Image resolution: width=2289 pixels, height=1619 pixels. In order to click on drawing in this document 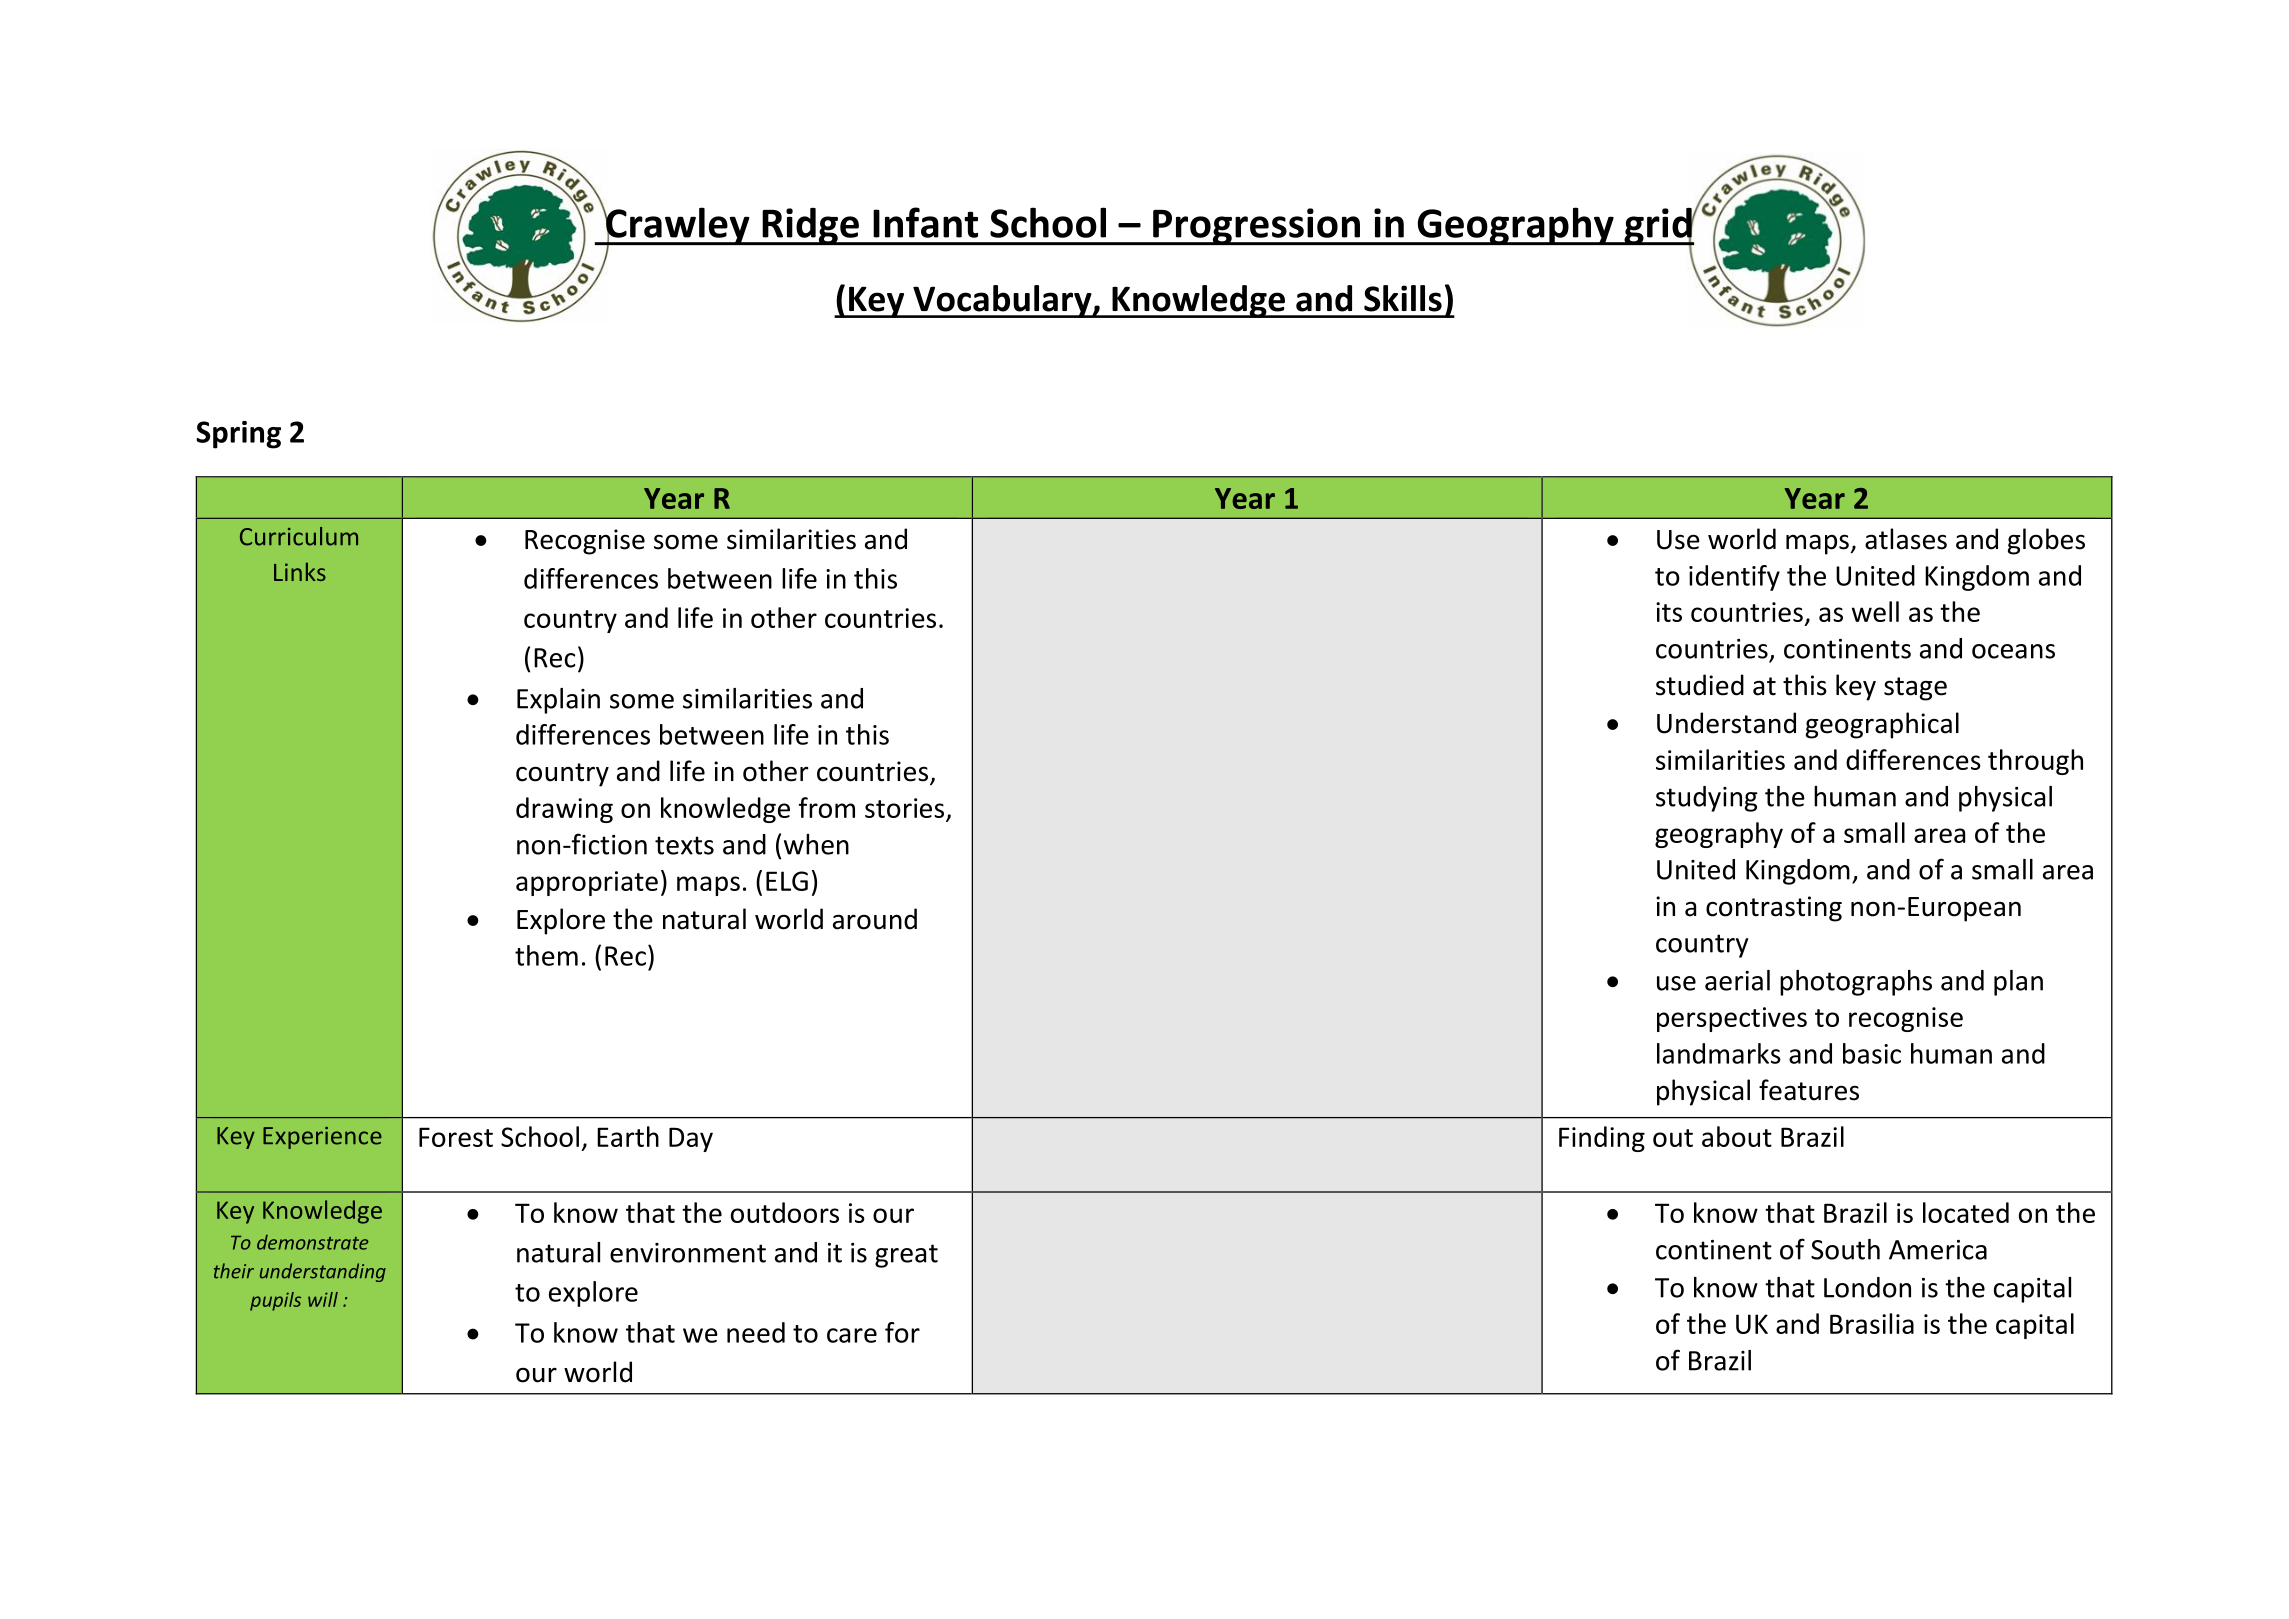, I will do `click(564, 810)`.
